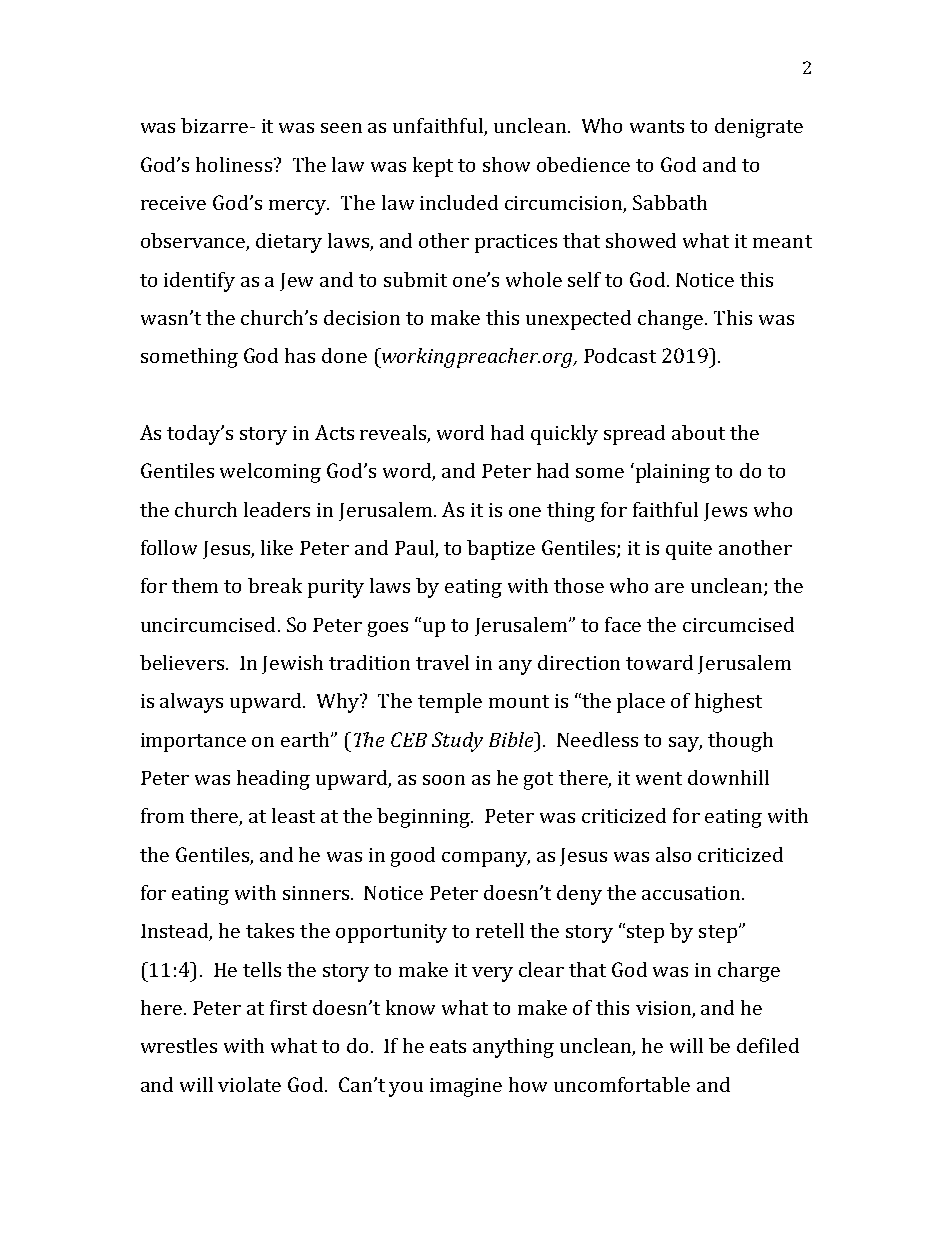 The image size is (952, 1233). I want to click on has, so click(300, 355).
